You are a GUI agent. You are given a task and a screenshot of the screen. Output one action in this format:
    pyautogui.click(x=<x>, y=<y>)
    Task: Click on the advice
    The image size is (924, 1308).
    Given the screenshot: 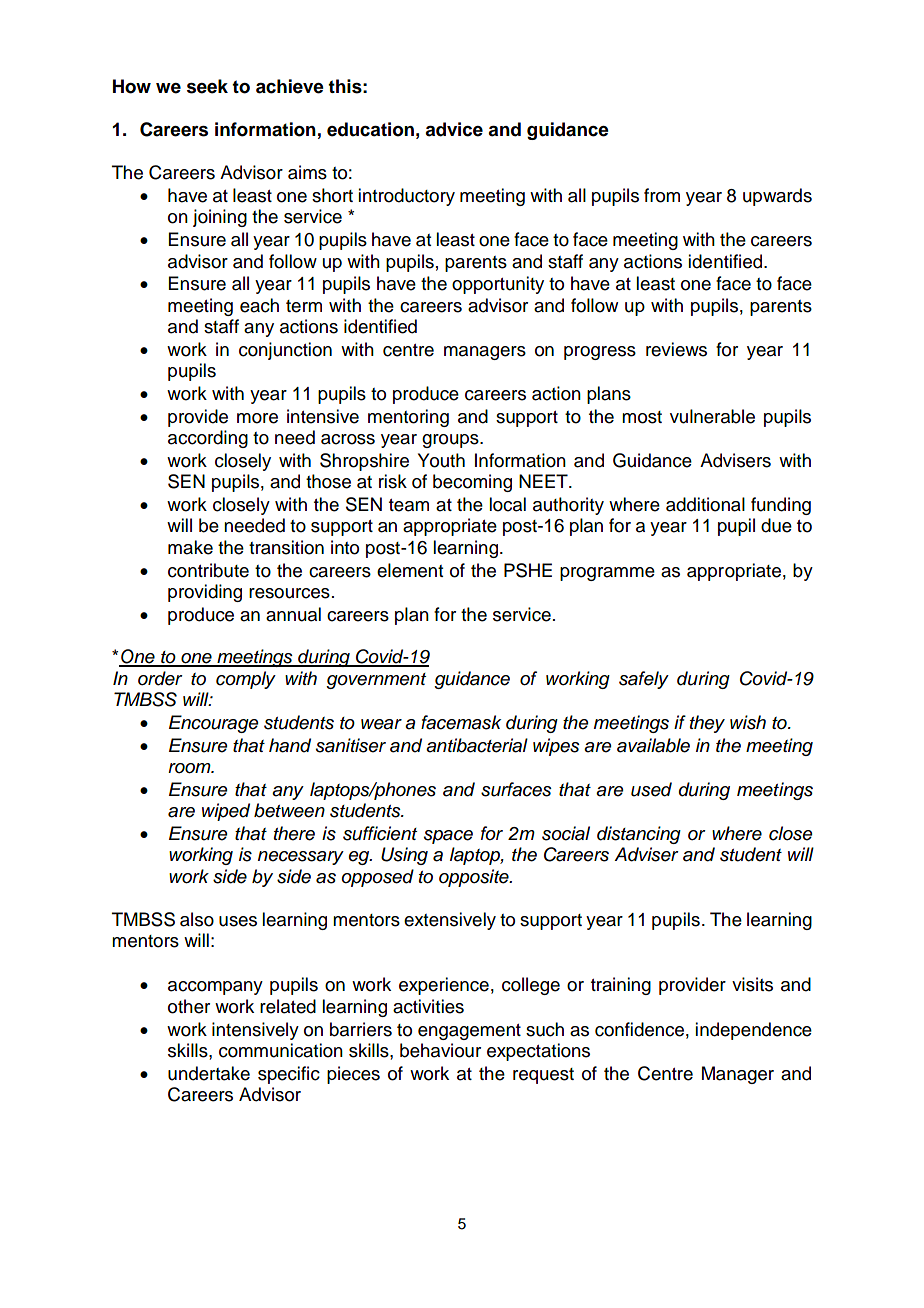 What is the action you would take?
    pyautogui.click(x=454, y=129)
